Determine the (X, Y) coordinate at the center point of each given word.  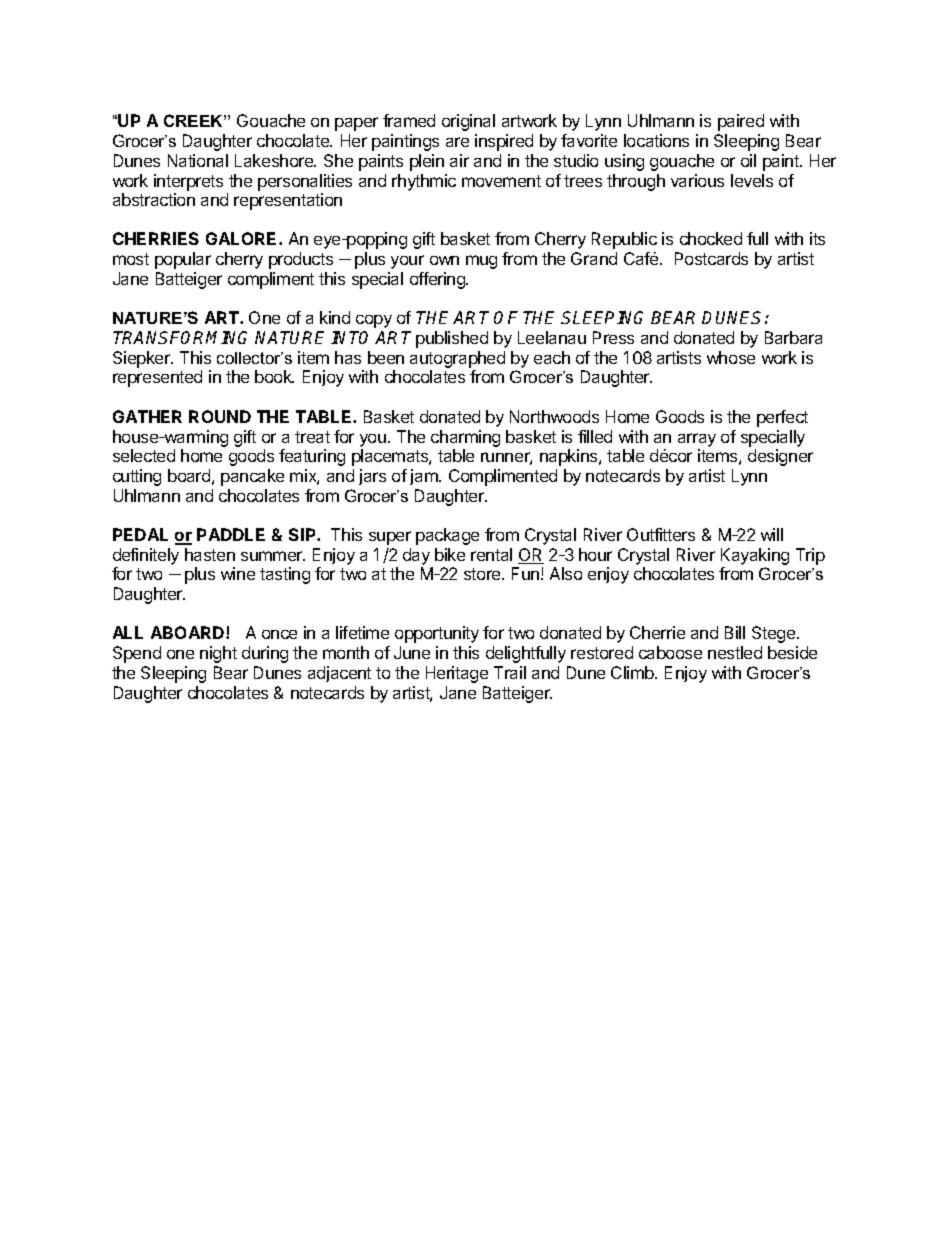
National (198, 160)
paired (741, 122)
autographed (457, 361)
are (457, 142)
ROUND (220, 416)
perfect (782, 418)
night (218, 654)
